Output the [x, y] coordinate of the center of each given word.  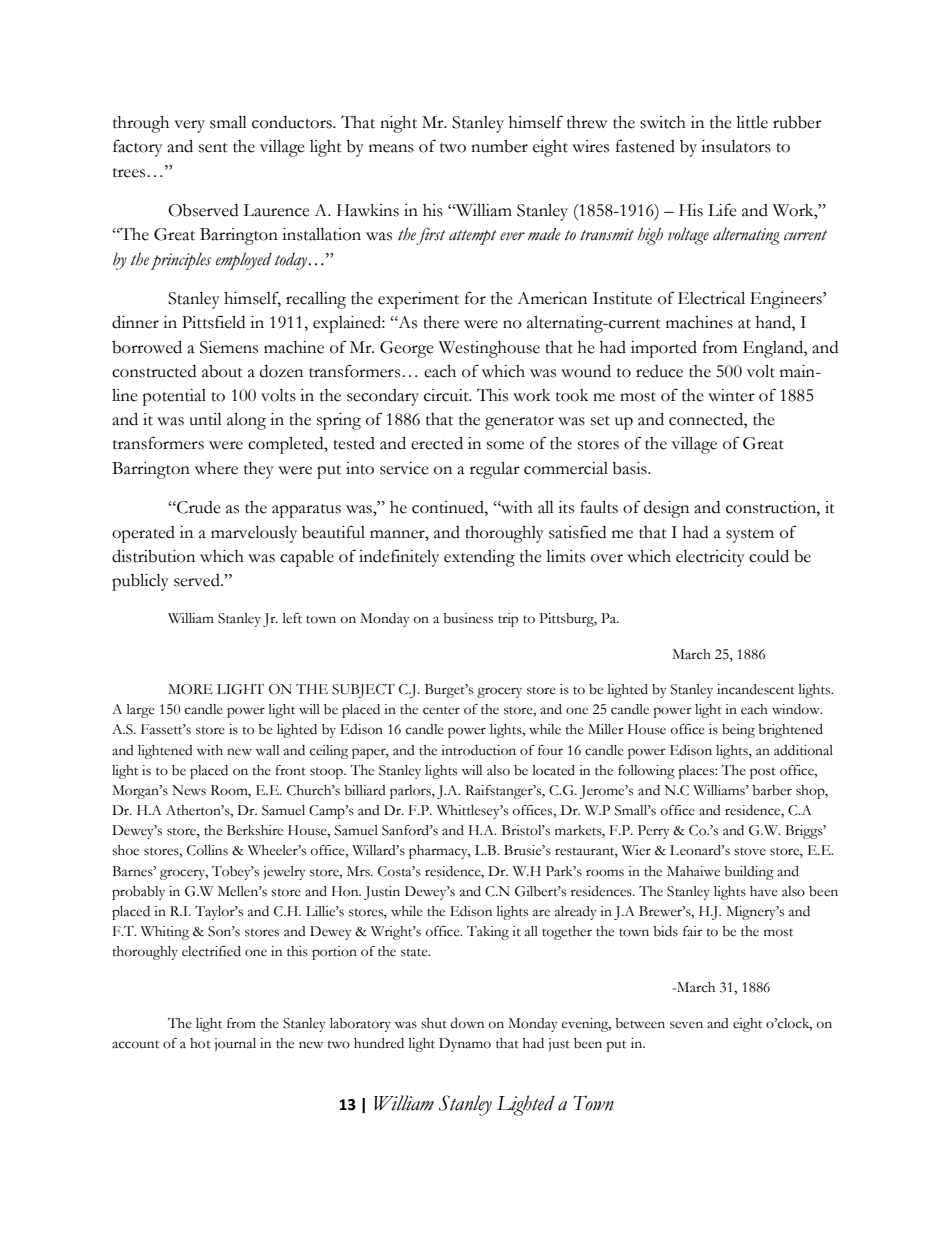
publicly [140, 582]
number [499, 146]
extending [479, 558]
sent [213, 148]
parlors [411, 792]
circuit [447, 395]
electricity [710, 558]
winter [731, 395]
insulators [736, 146]
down [467, 1023]
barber [772, 790]
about [222, 371]
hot [200, 1043]
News [189, 790]
